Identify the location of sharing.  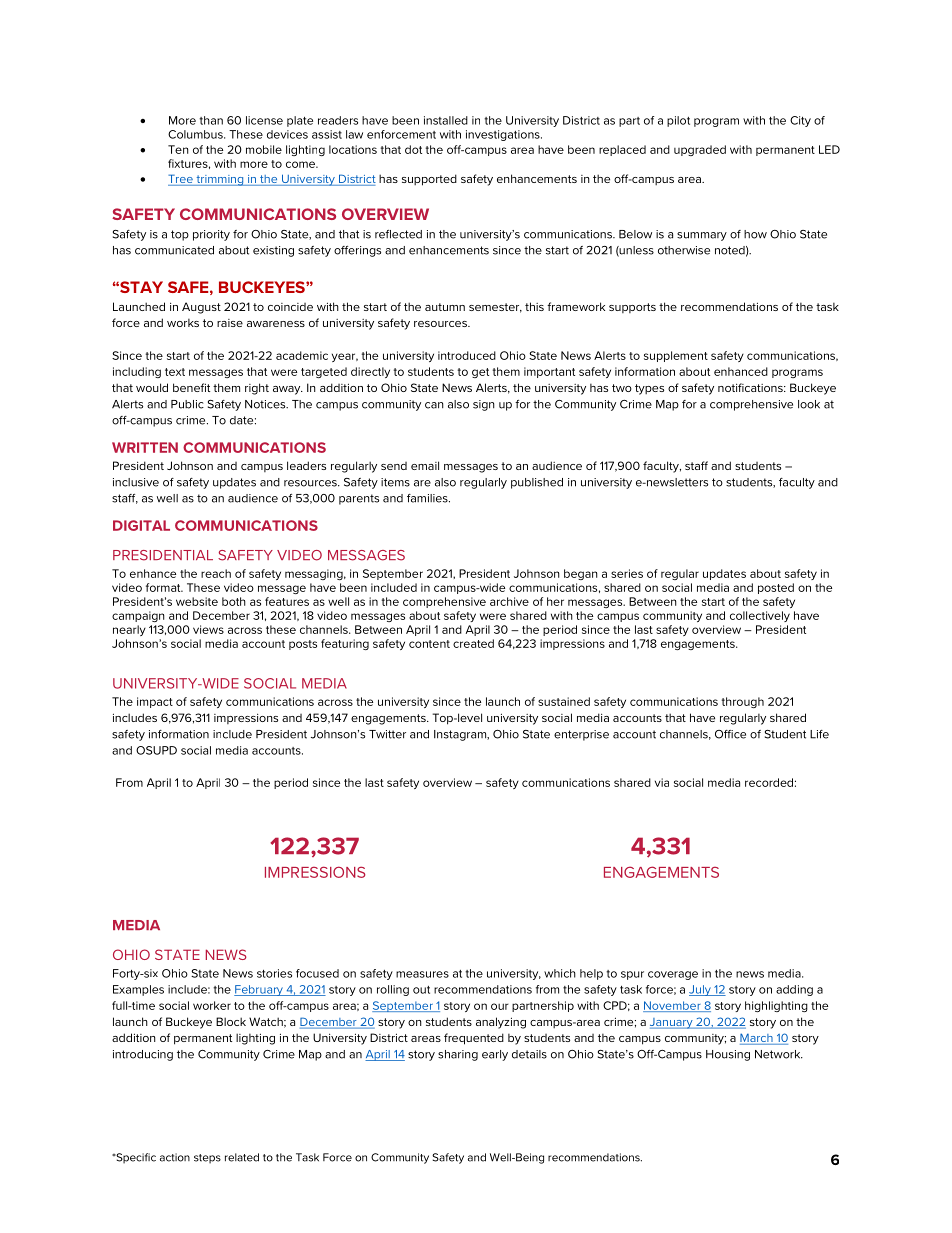
(458, 1055).
